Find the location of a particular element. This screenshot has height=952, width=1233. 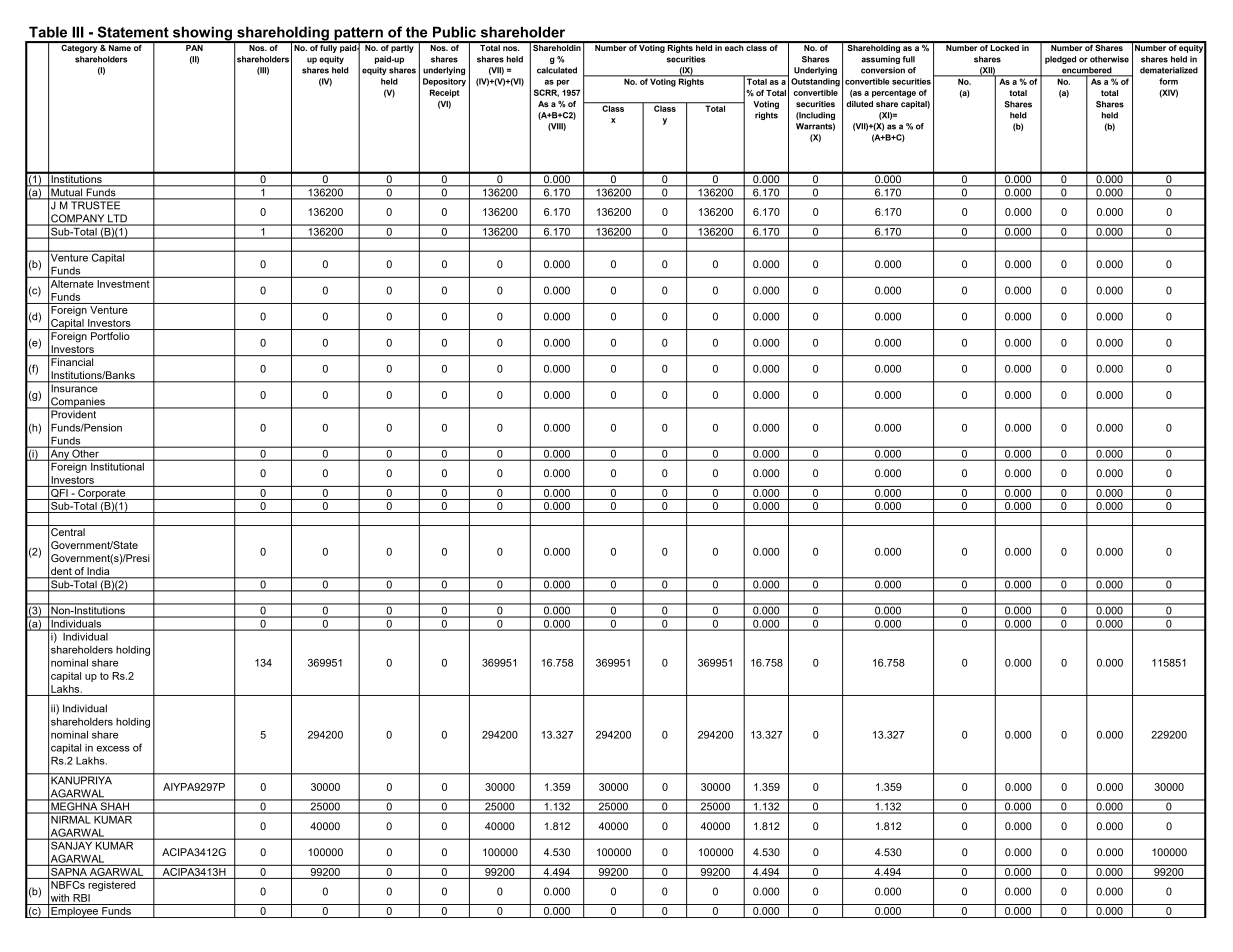

Institutional is located at coordinates (117, 465).
